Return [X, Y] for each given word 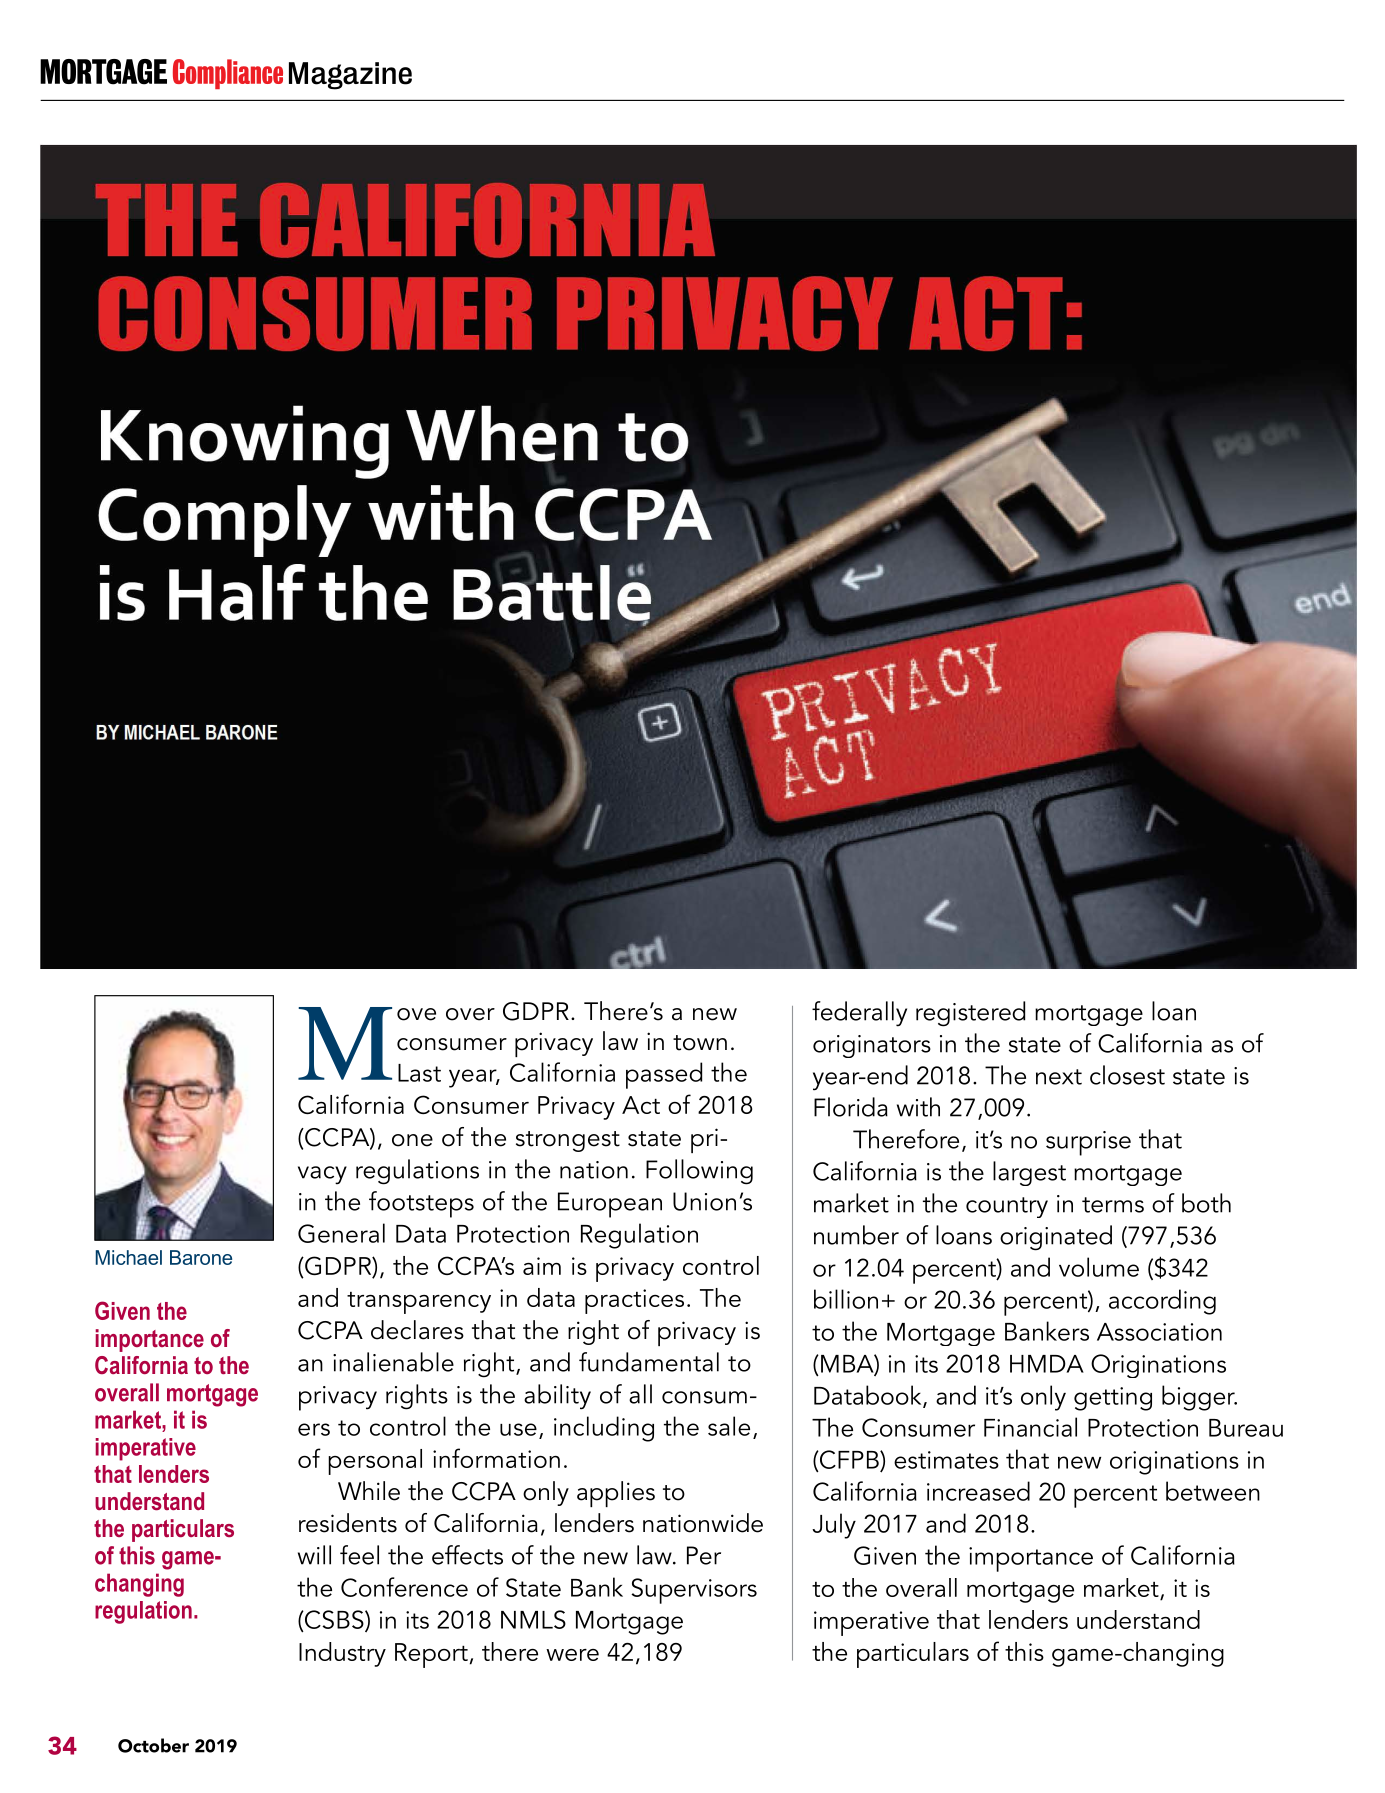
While [369, 1491]
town [700, 1043]
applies [616, 1494]
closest [1127, 1075]
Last [419, 1073]
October [153, 1745]
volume [1099, 1267]
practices [634, 1301]
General [341, 1233]
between [1213, 1491]
